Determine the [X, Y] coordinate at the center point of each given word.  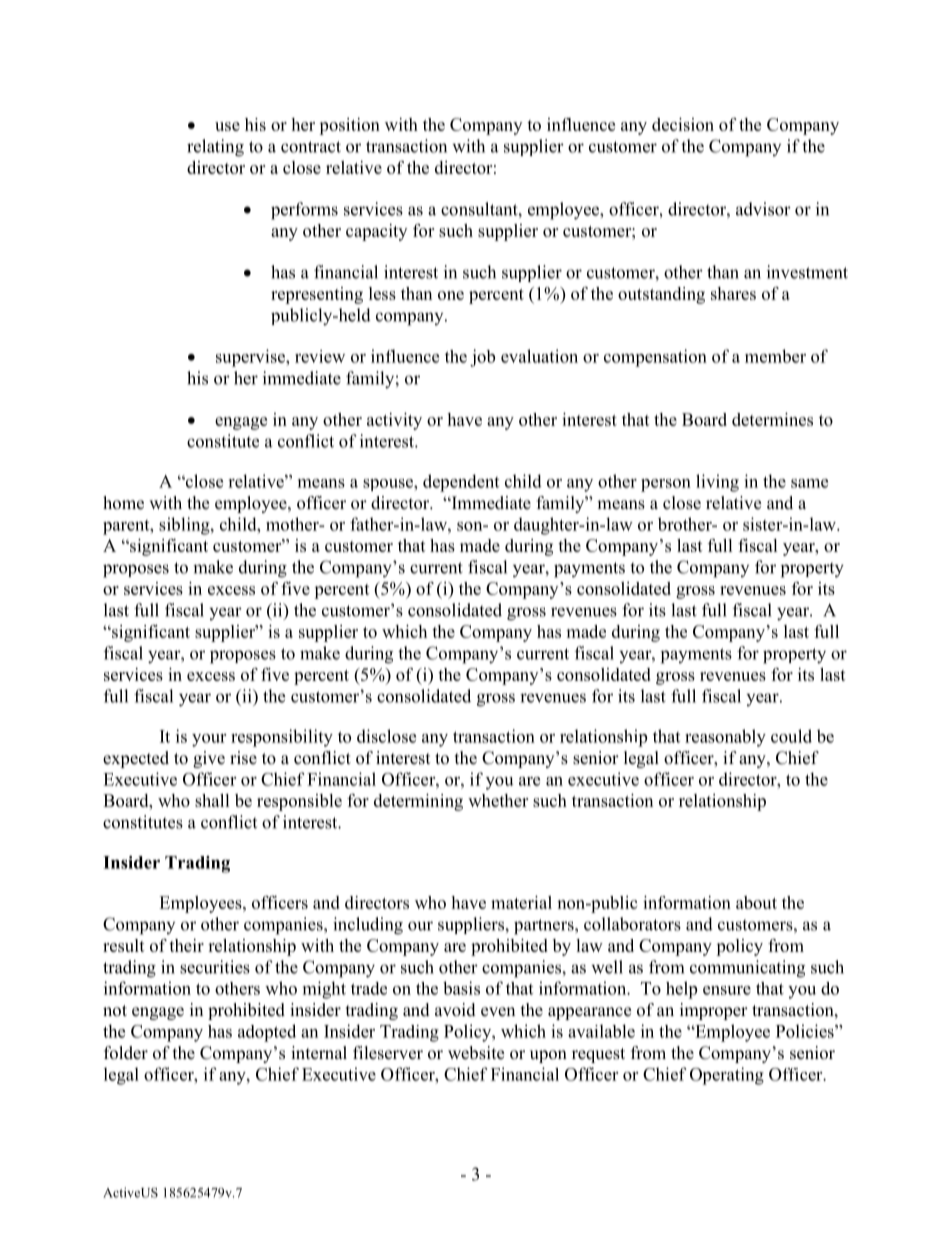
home [123, 503]
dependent [461, 483]
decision [683, 124]
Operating [727, 1076]
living [717, 483]
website [476, 1053]
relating [215, 148]
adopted [267, 1033]
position [349, 126]
